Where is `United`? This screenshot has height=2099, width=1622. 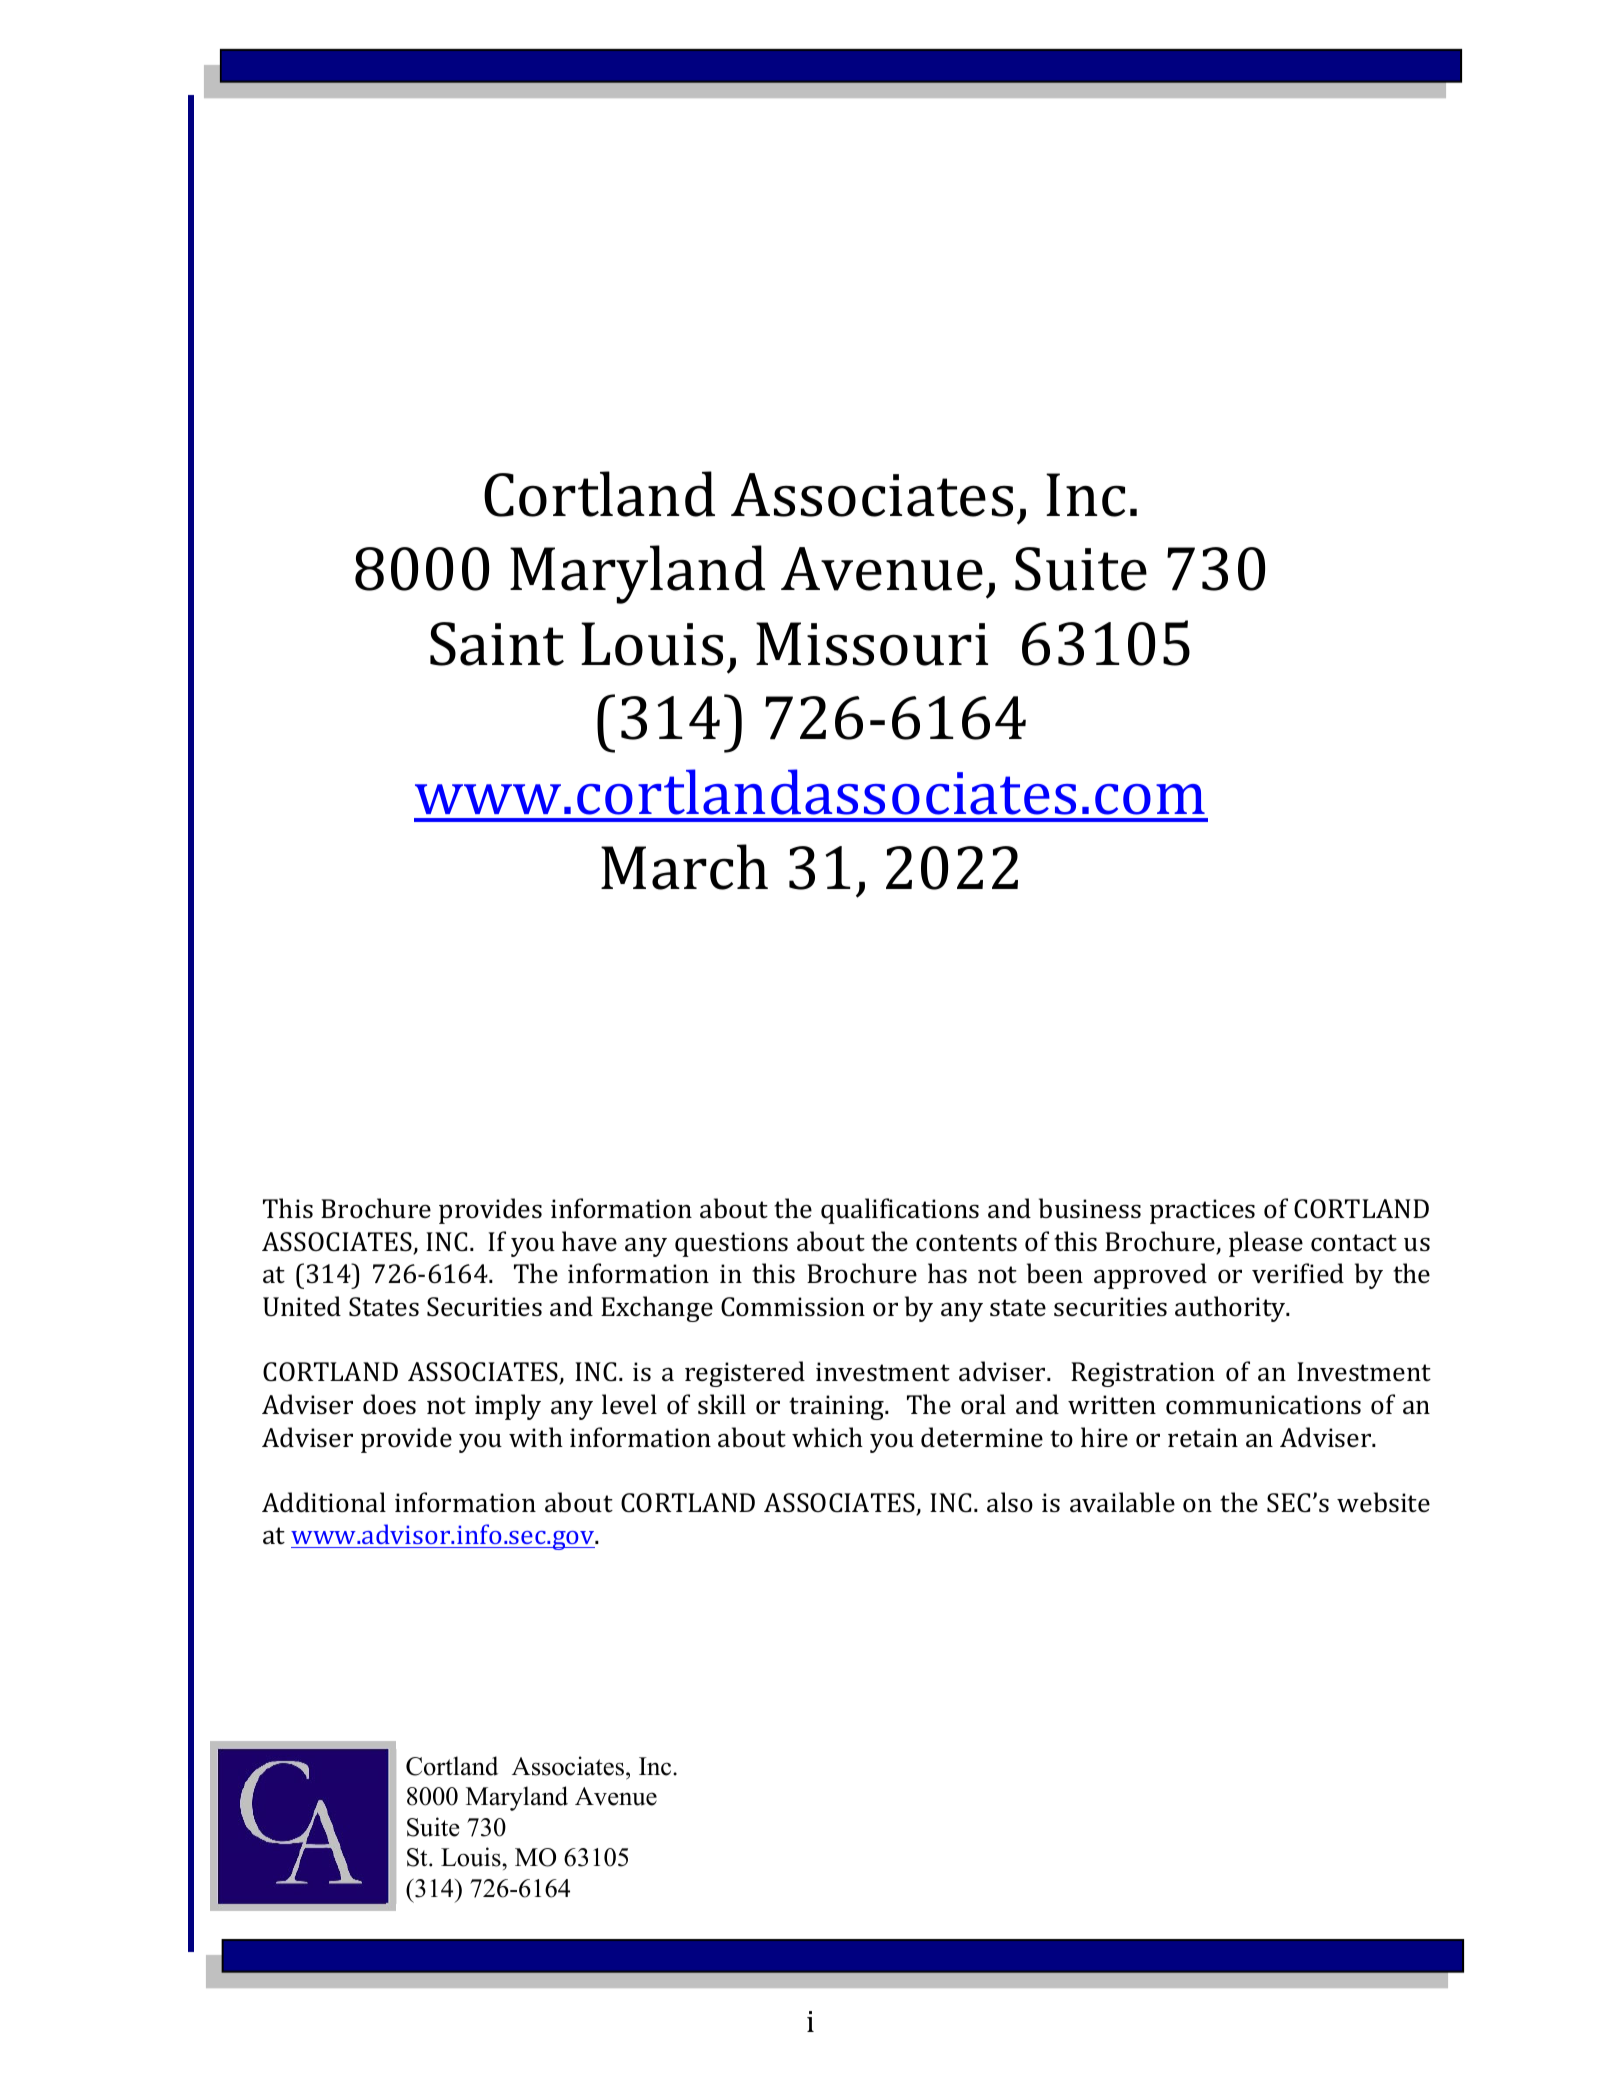
United is located at coordinates (302, 1306).
